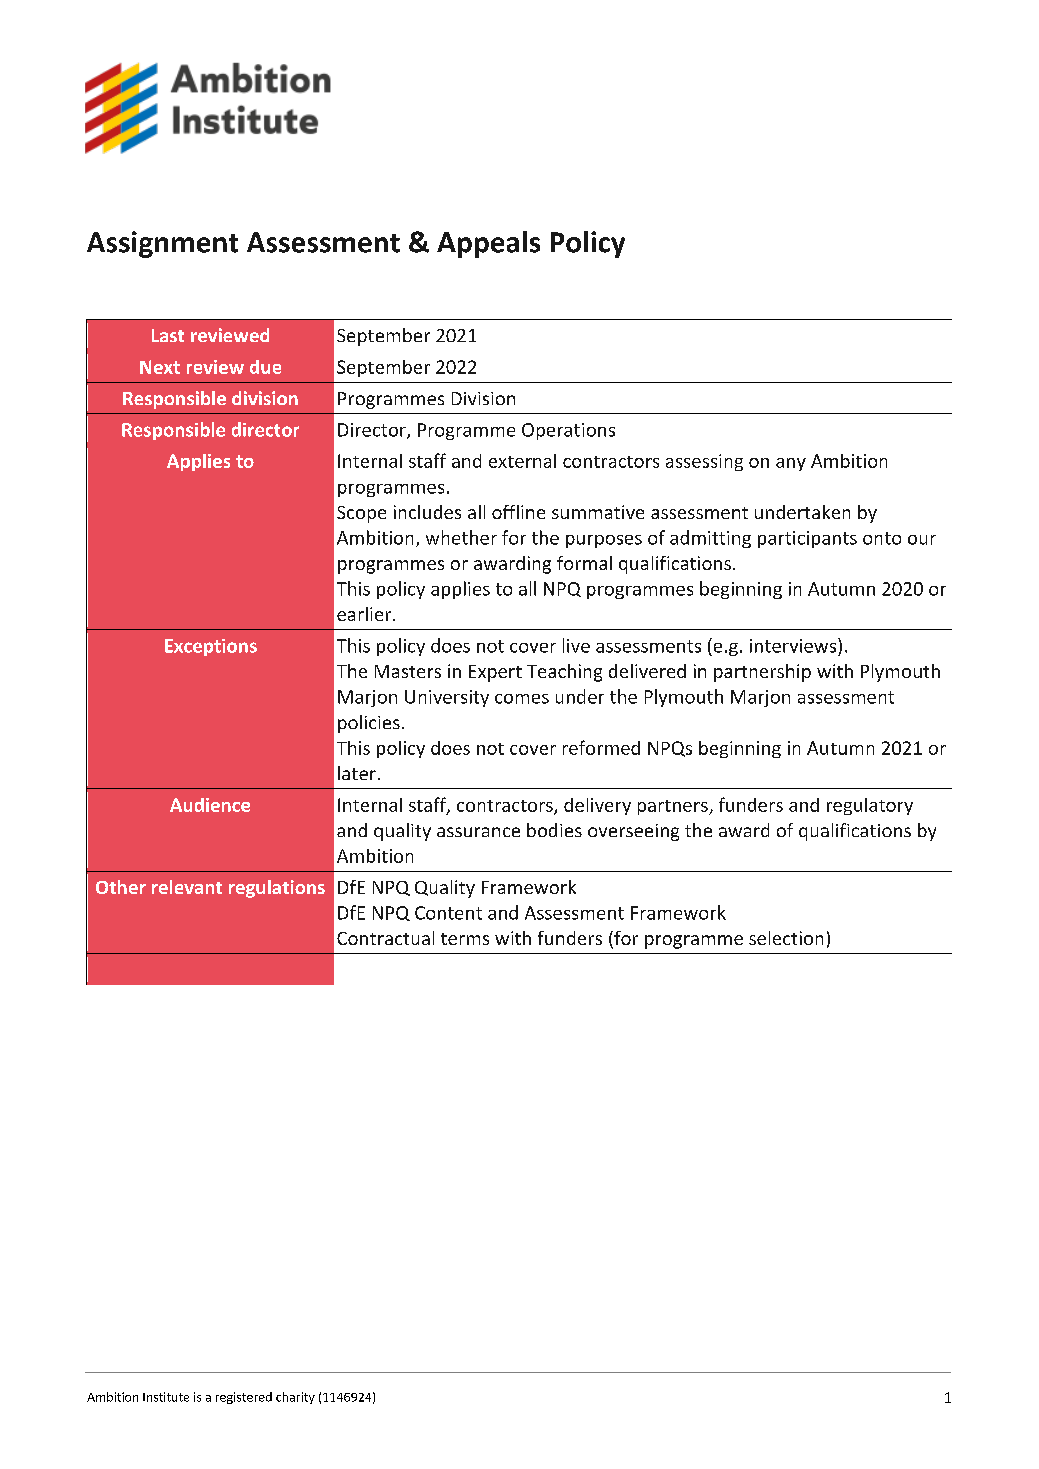  Describe the element at coordinates (554, 830) in the screenshot. I see `bodies` at that location.
